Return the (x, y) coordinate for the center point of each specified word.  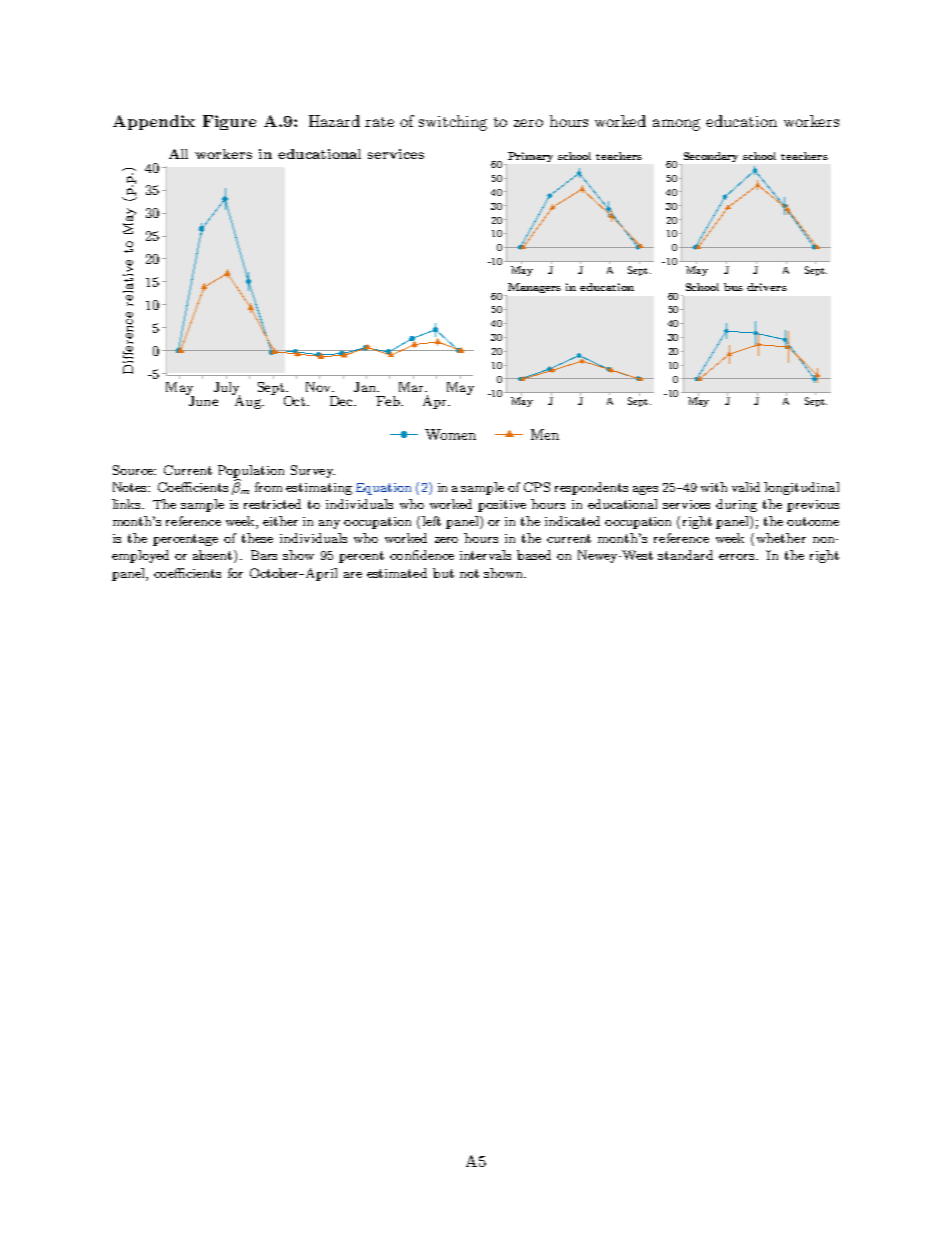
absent (214, 556)
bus (733, 287)
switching (453, 123)
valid (746, 487)
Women (450, 434)
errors (738, 557)
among (676, 125)
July (227, 389)
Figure (229, 122)
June (202, 400)
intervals (485, 555)
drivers (767, 287)
